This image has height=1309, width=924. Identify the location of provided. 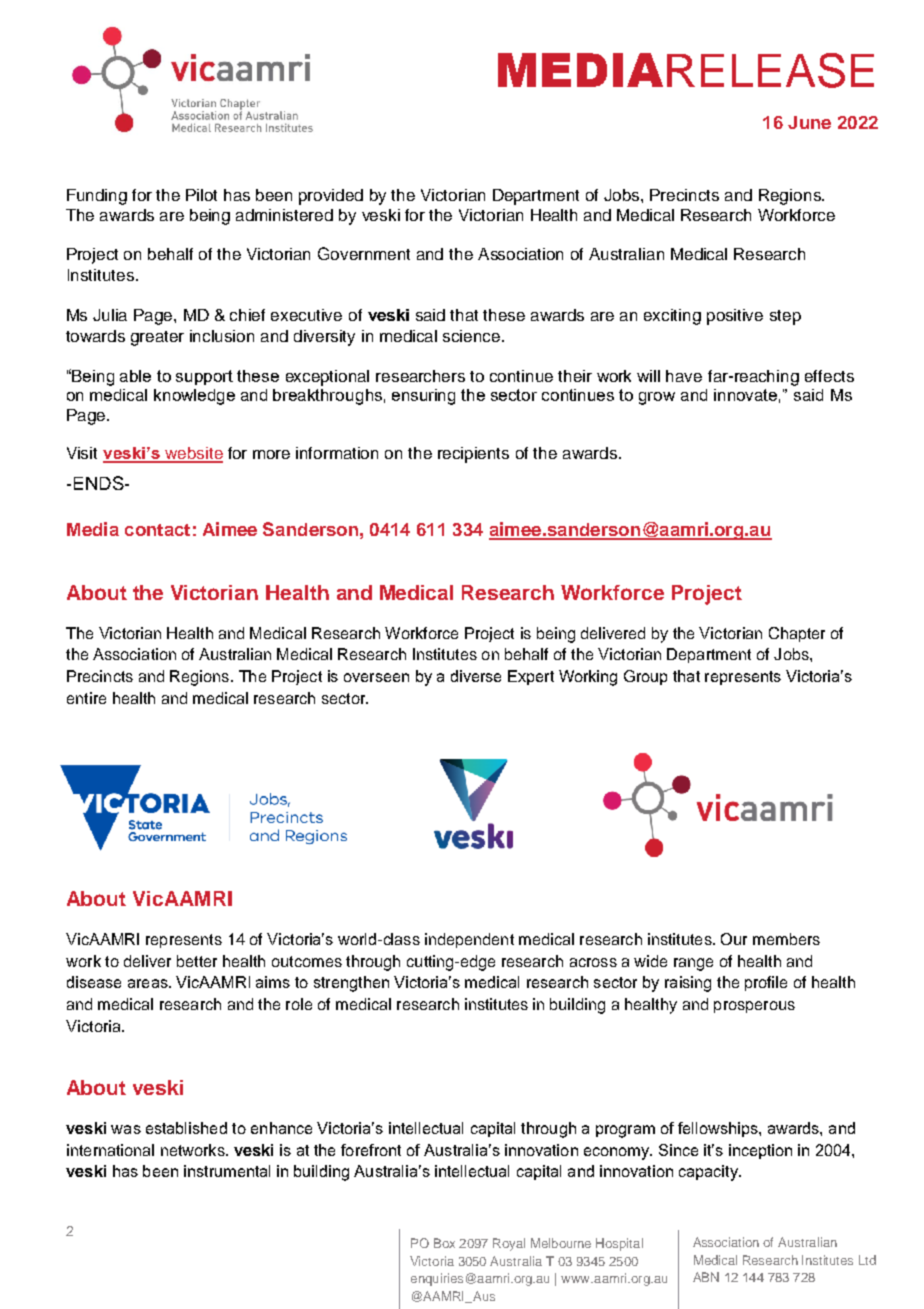
(331, 197).
